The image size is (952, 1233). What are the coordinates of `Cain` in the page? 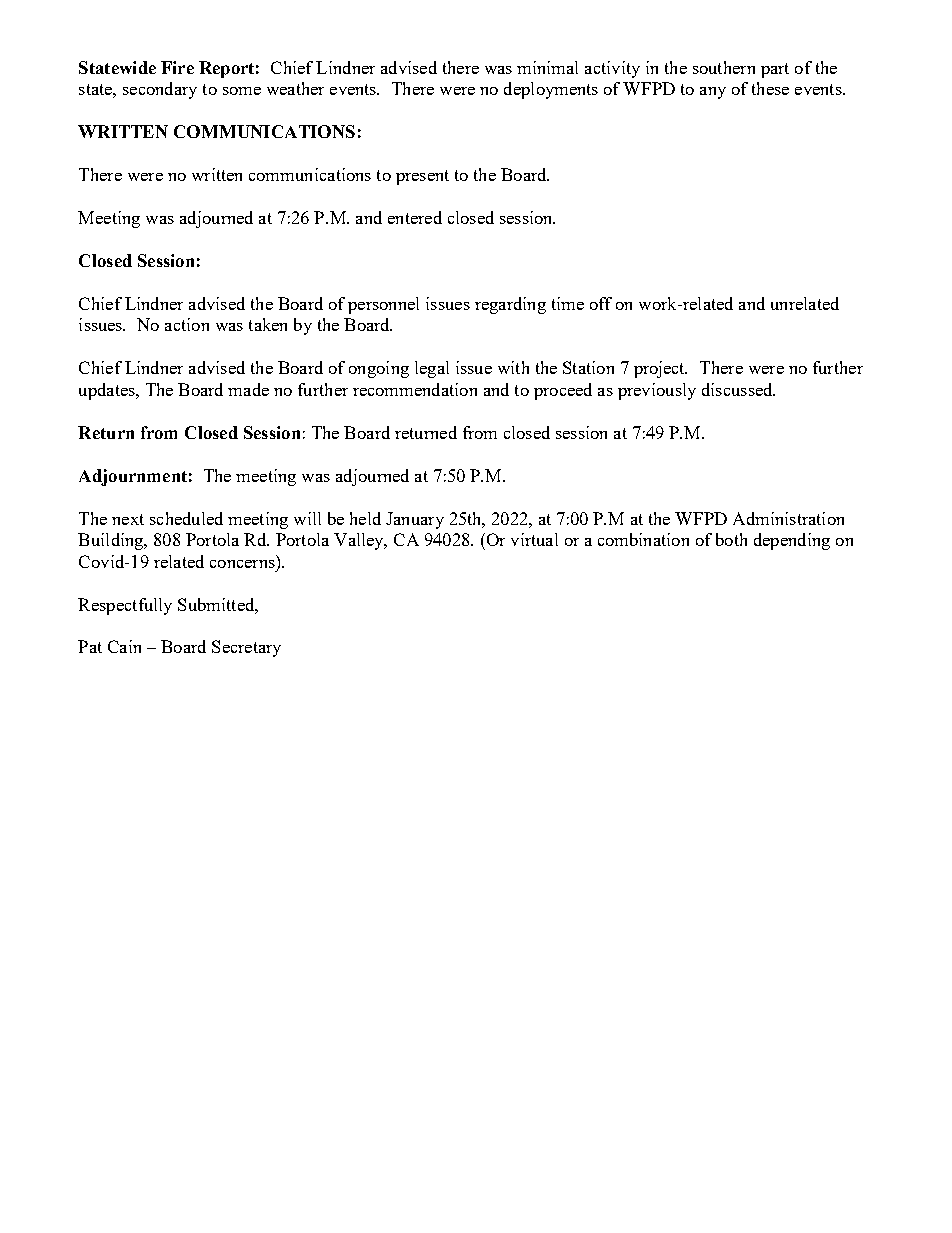 It's located at (124, 646).
